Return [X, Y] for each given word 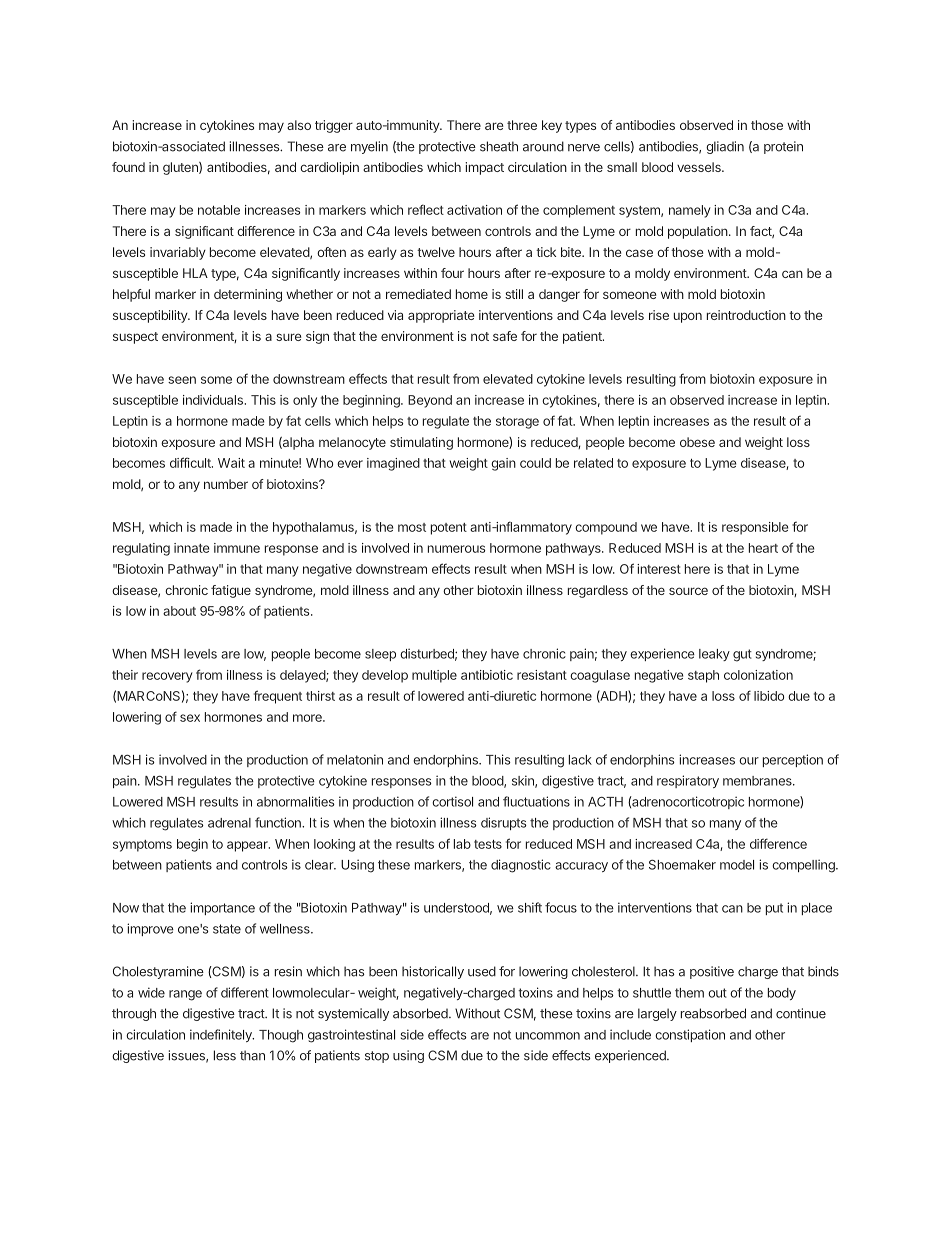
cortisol [452, 801]
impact [484, 168]
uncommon [548, 1036]
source [688, 591]
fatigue [231, 591]
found [128, 167]
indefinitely [222, 1035]
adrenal [229, 823]
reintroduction [746, 315]
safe [505, 336]
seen [182, 380]
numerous [456, 549]
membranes [758, 781]
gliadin [725, 147]
